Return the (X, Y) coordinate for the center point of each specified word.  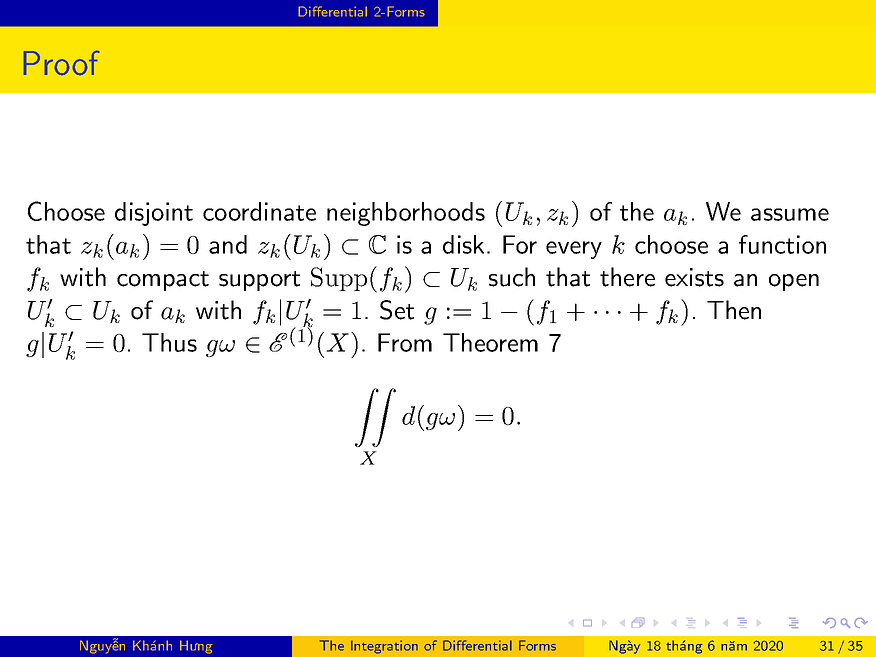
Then (734, 310)
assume (790, 214)
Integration (384, 647)
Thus (169, 342)
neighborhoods (406, 214)
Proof (61, 63)
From (405, 342)
